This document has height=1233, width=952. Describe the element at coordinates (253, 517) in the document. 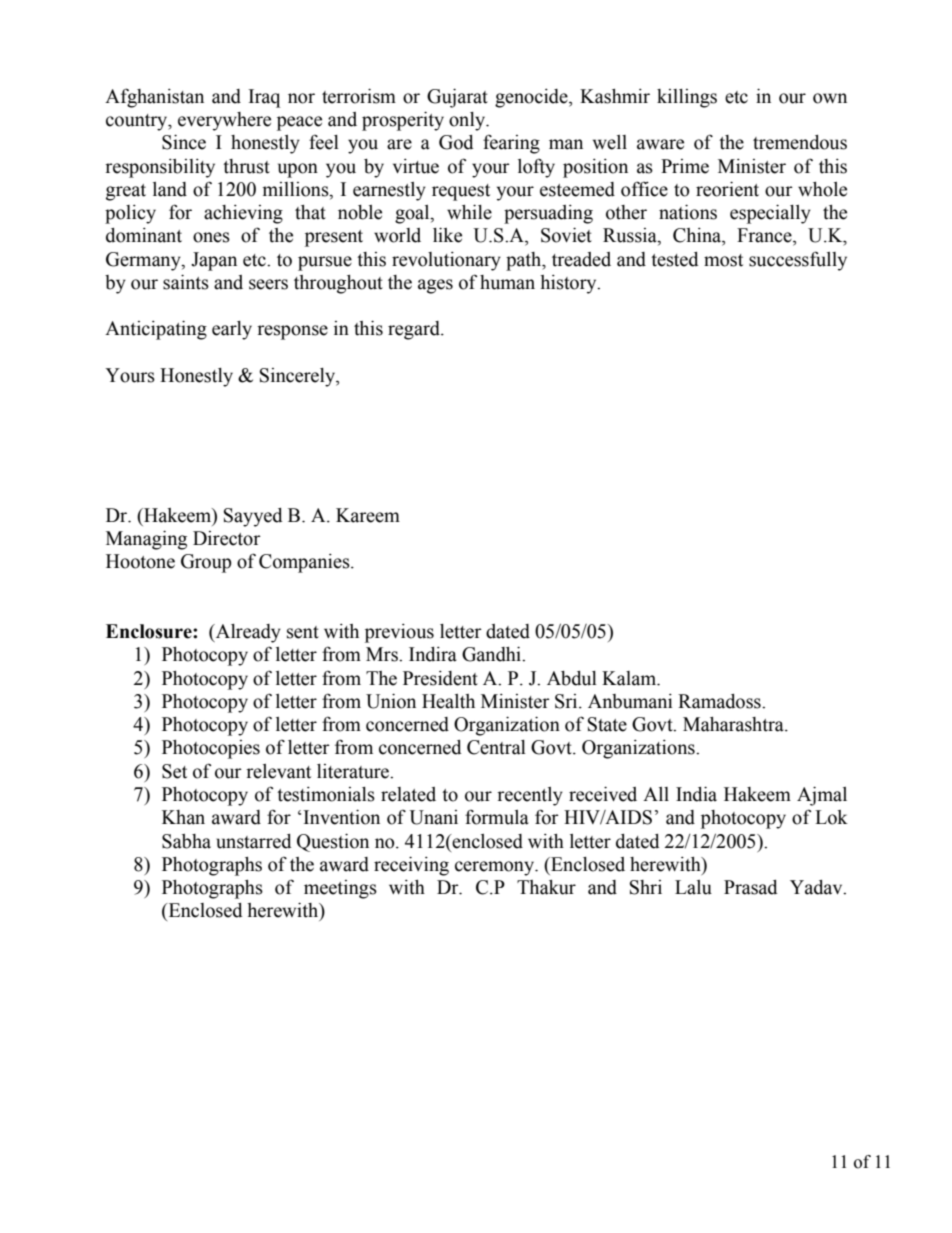

I see `Sayyed` at that location.
